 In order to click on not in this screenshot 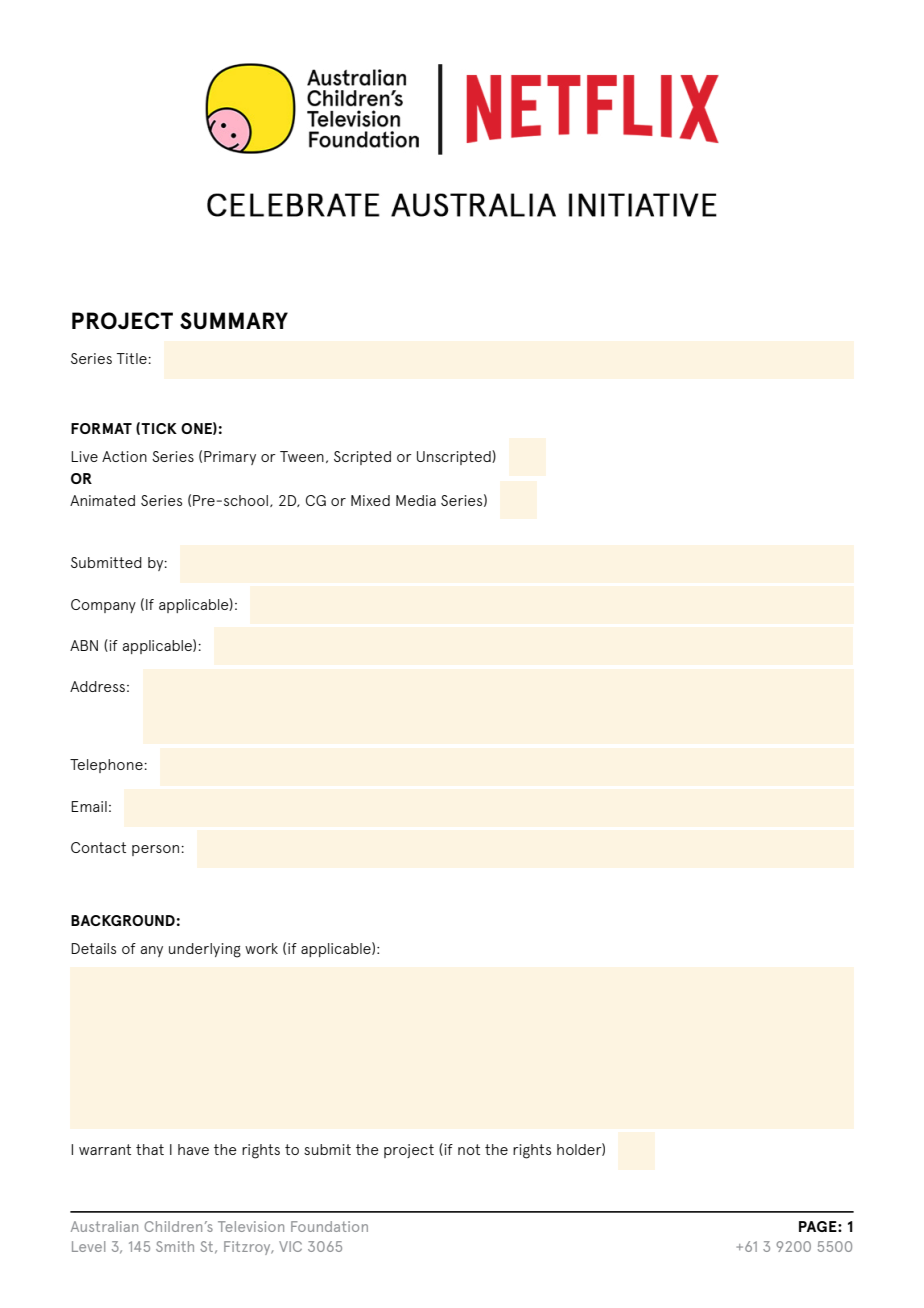, I will do `click(469, 1149)`.
